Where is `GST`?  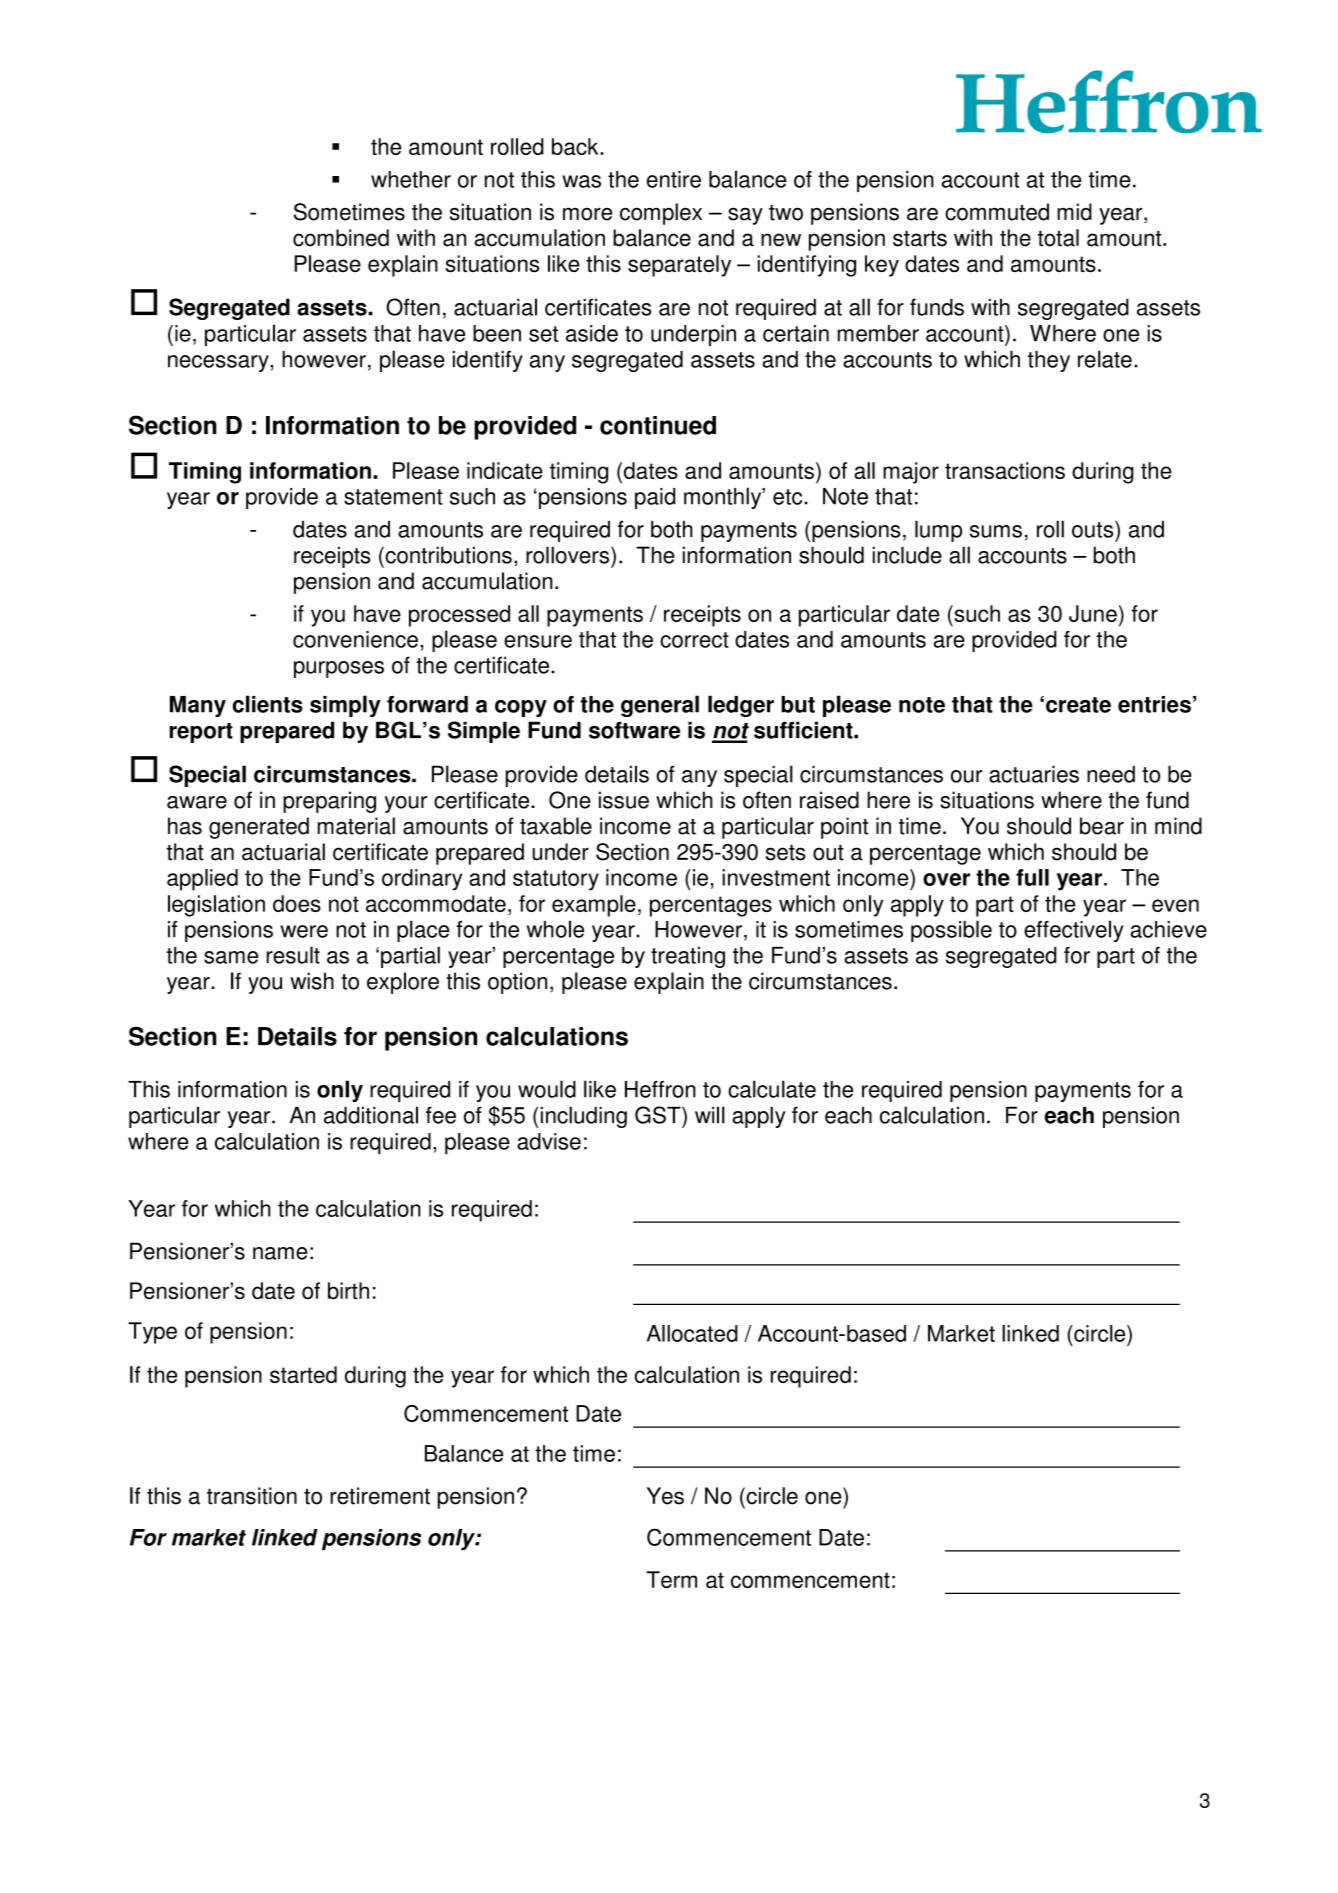
GST is located at coordinates (659, 1115).
